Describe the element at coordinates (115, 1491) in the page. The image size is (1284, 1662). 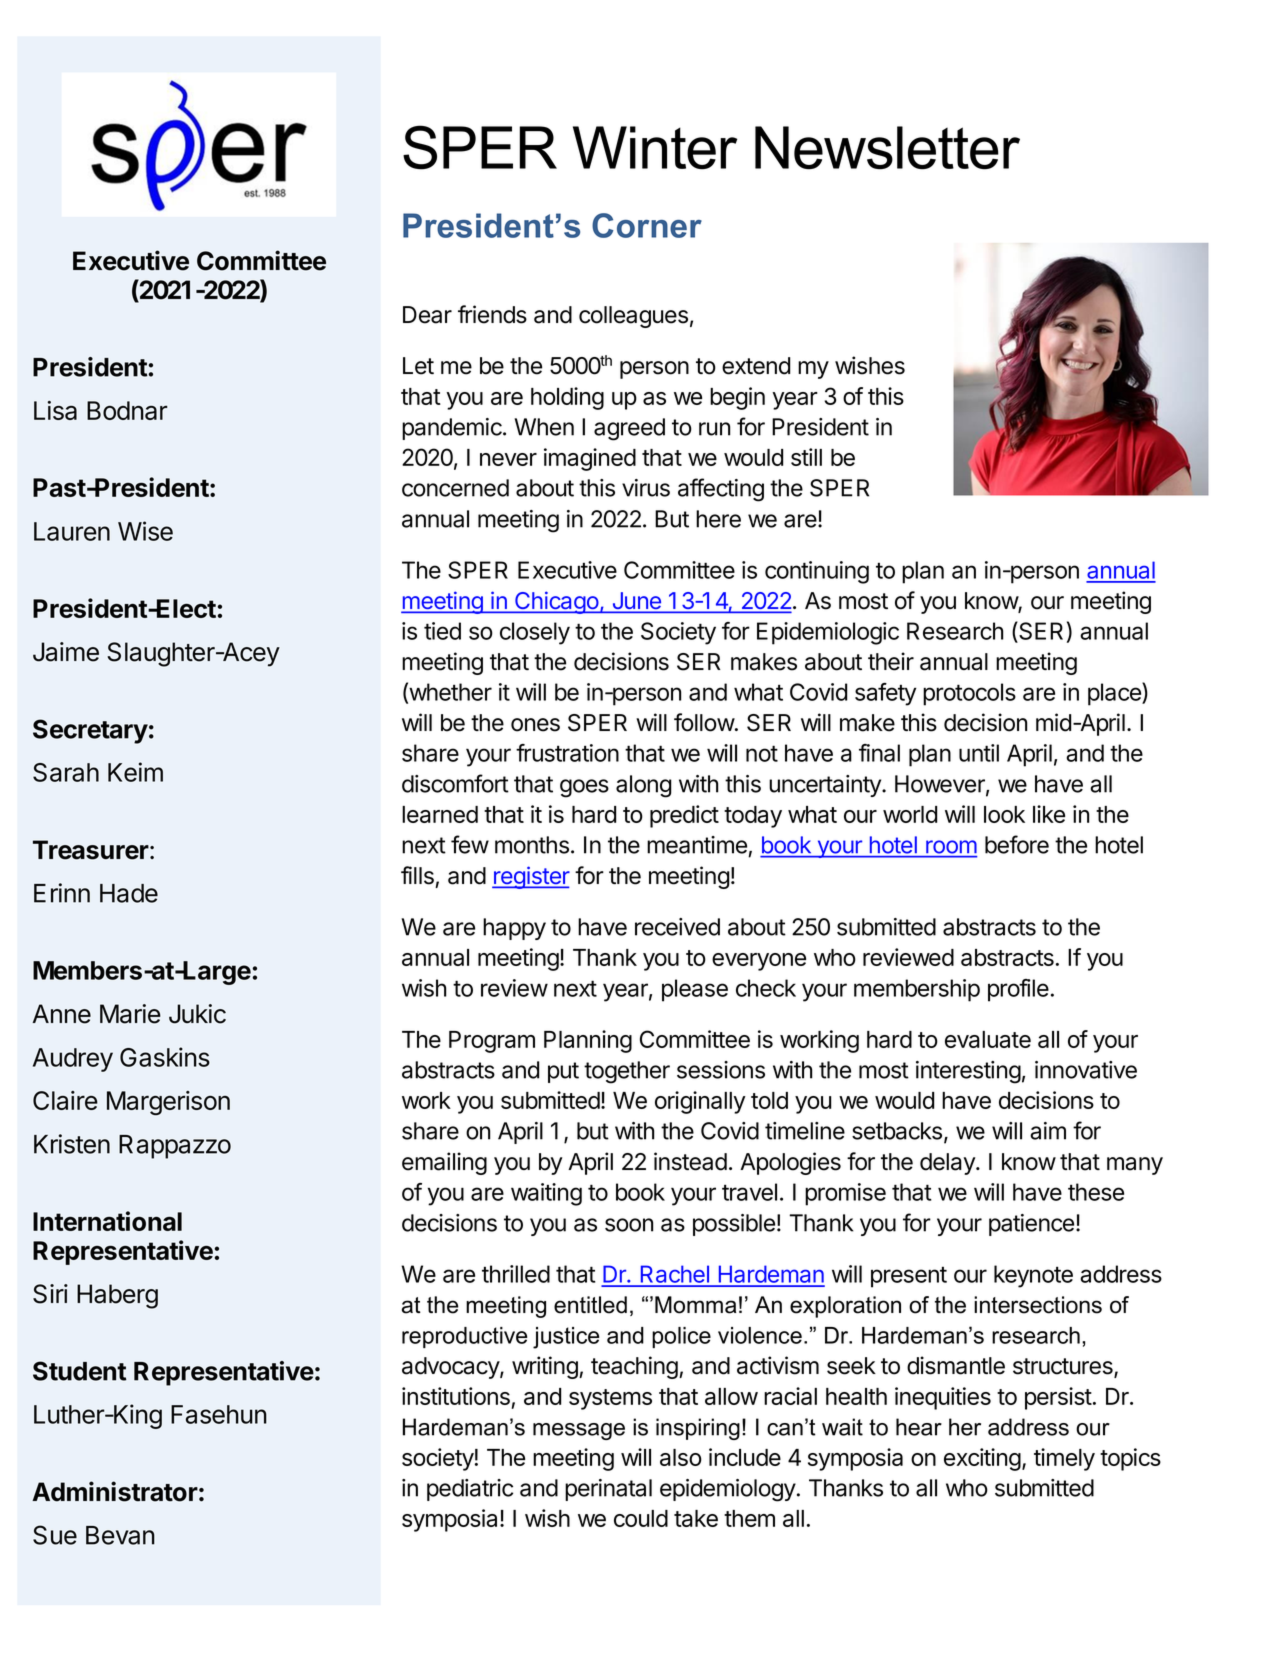
I see `Administrator` at that location.
